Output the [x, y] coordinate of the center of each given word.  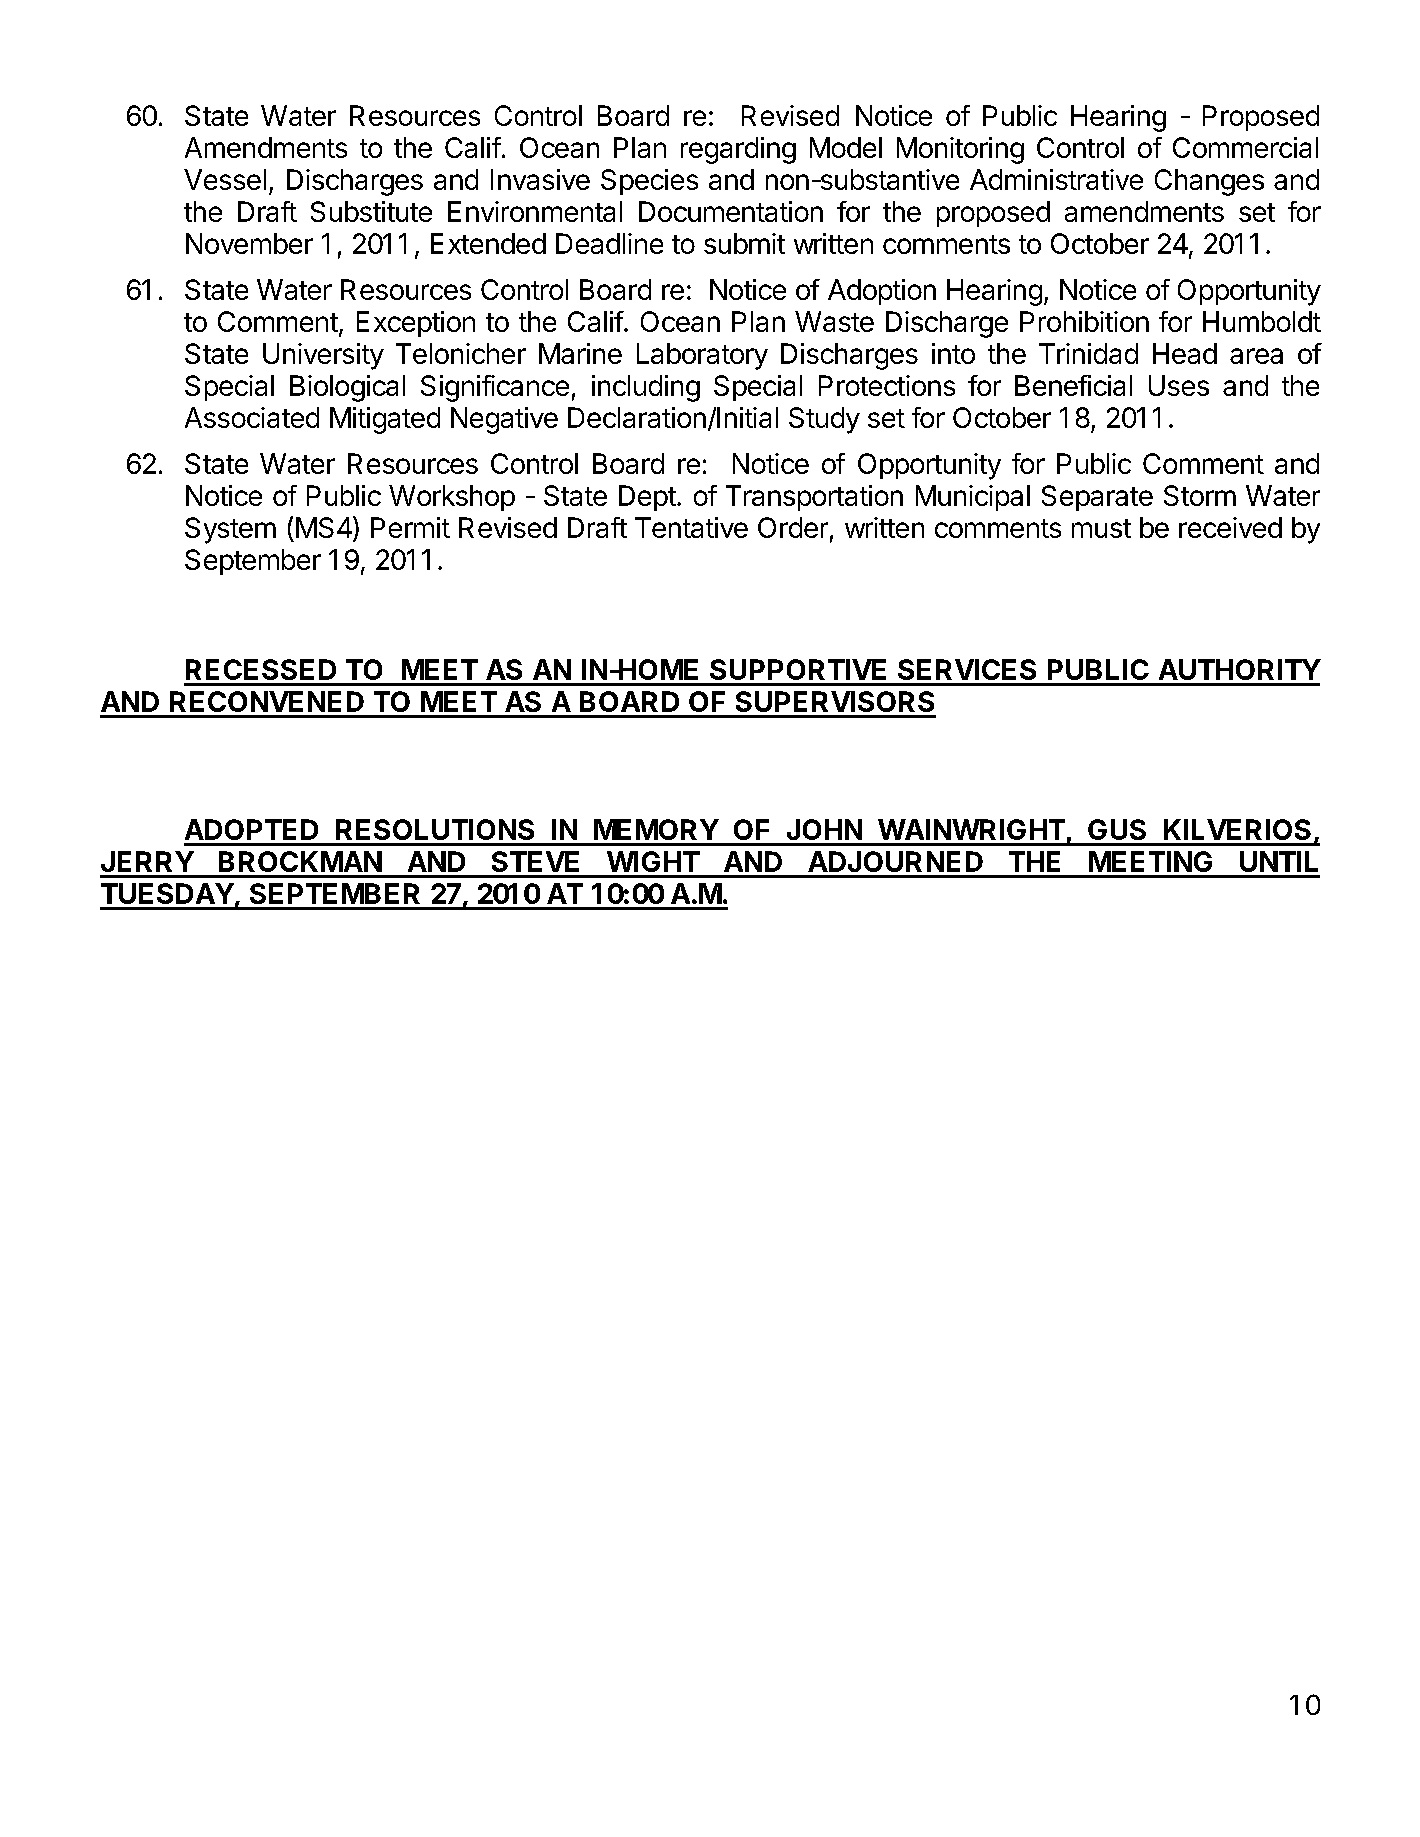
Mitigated [385, 420]
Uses [1179, 385]
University [323, 356]
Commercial [1245, 147]
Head [1185, 353]
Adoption [882, 292]
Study [824, 420]
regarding [738, 150]
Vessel [225, 179]
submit [744, 243]
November [249, 243]
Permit [410, 527]
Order [793, 527]
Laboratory [702, 356]
